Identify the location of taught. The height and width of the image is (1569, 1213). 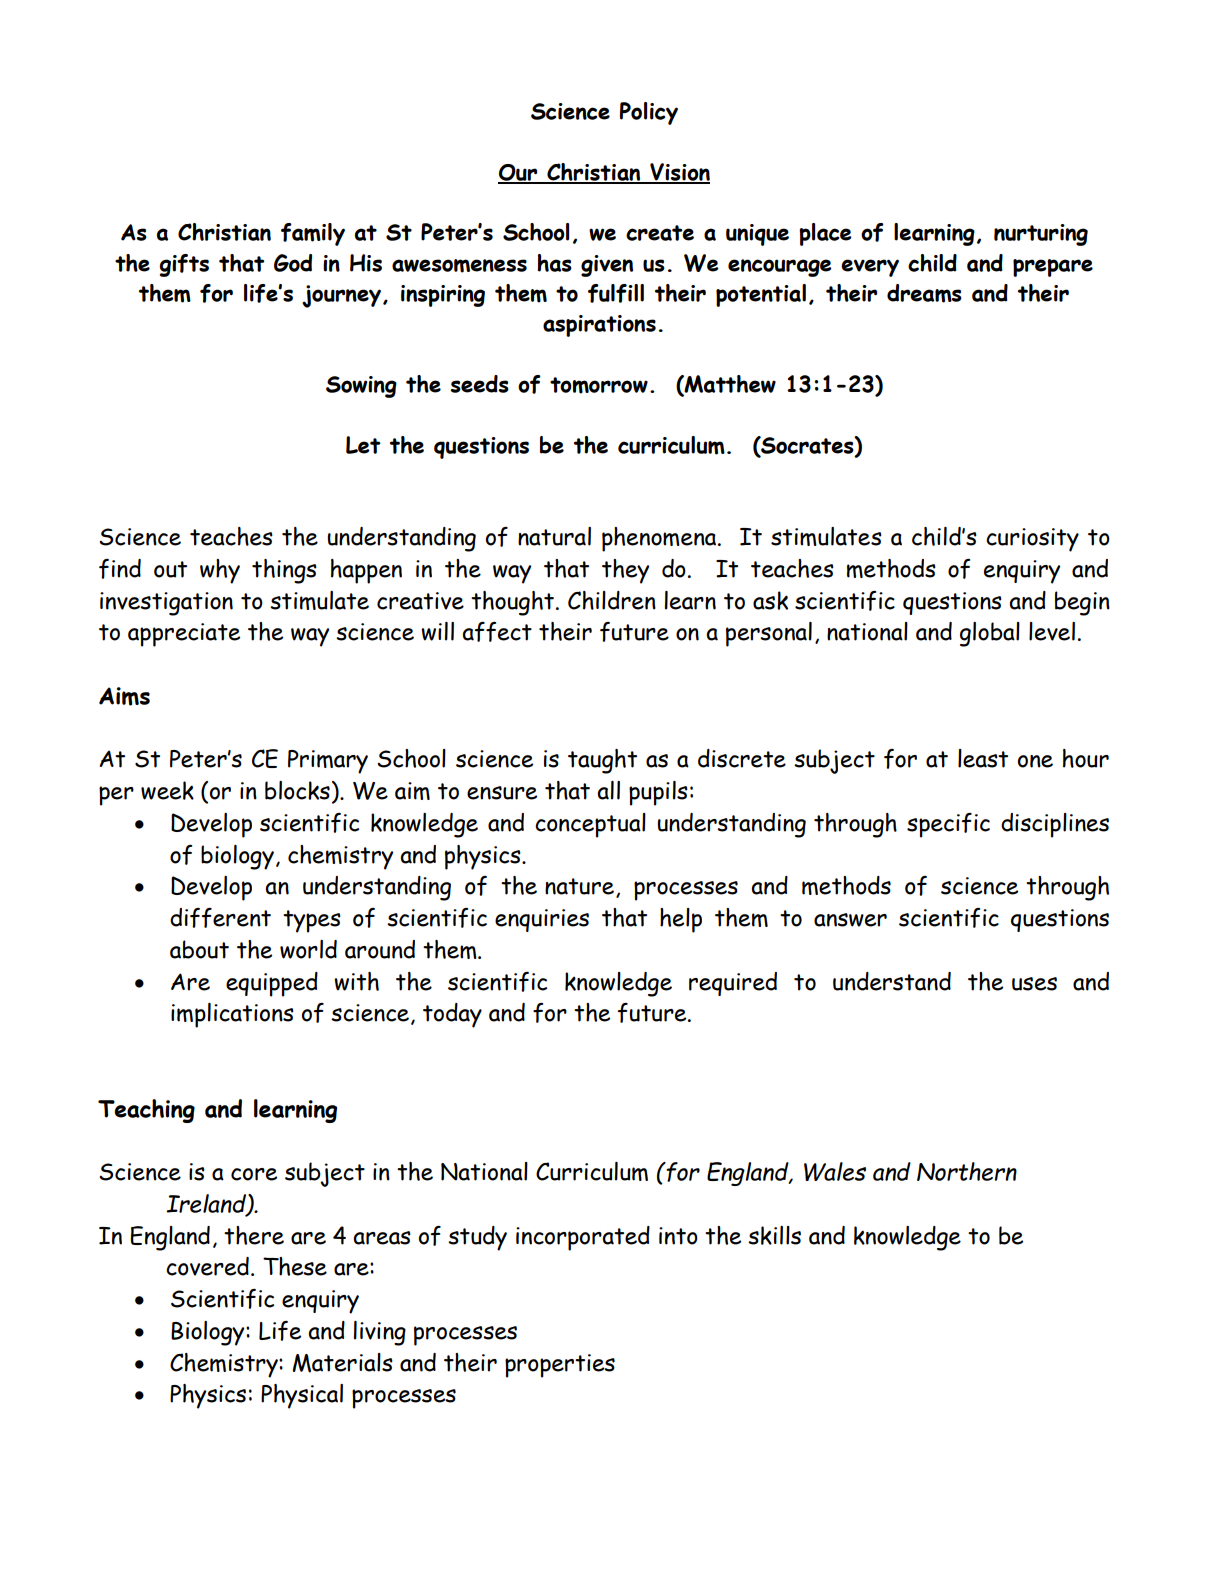
(602, 761).
